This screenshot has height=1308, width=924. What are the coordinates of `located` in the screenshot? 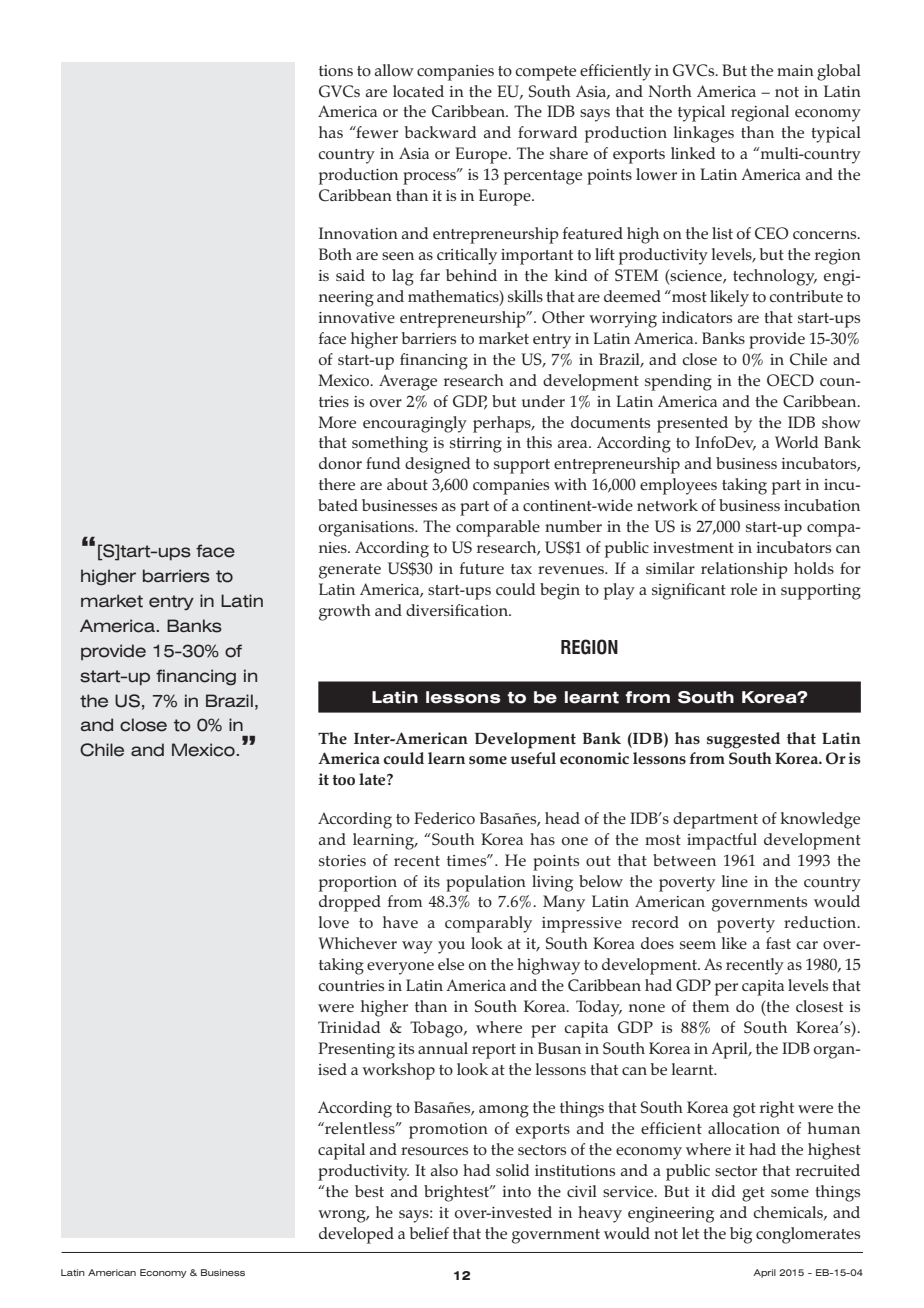 It's located at (418, 91).
